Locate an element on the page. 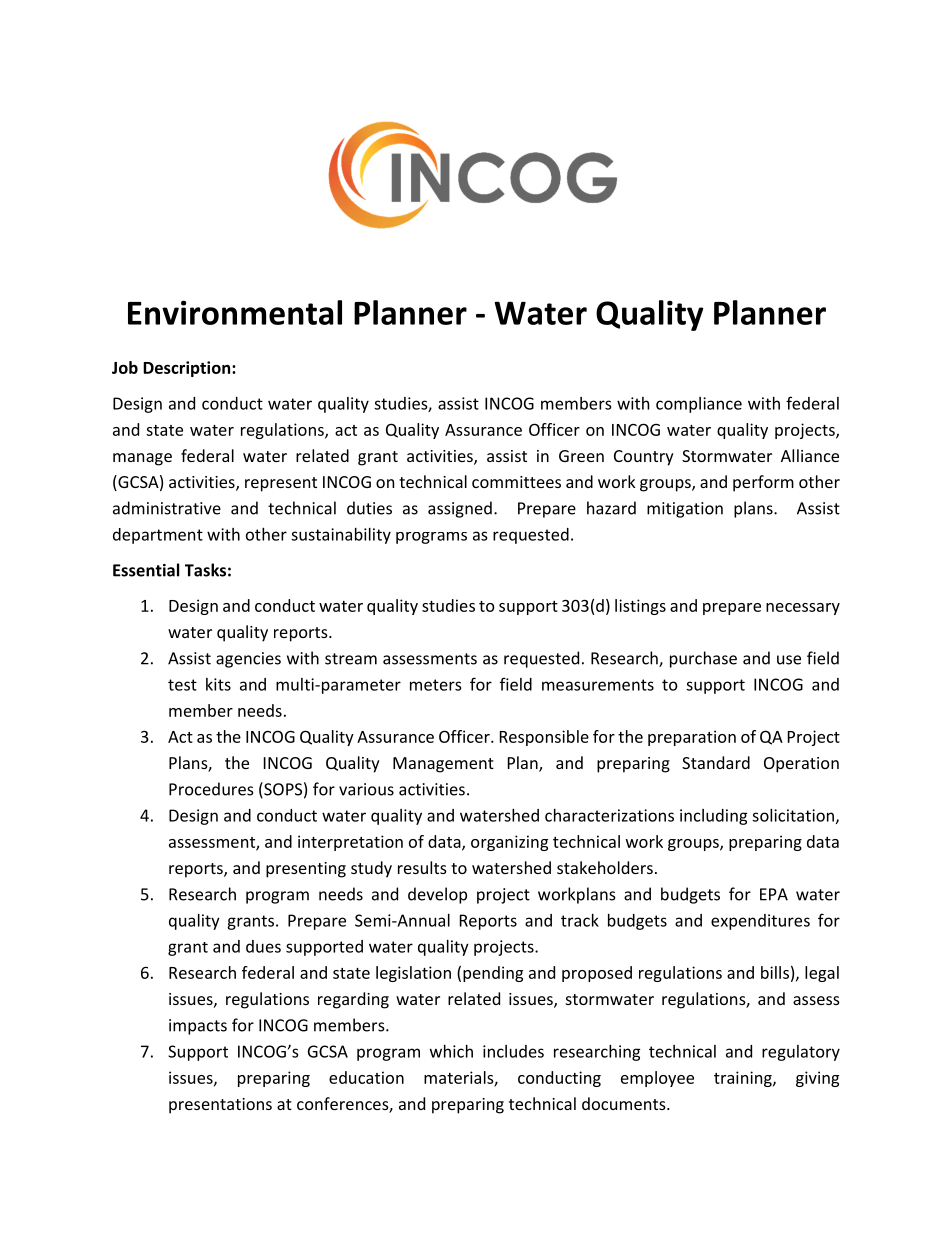 Image resolution: width=952 pixels, height=1233 pixels. presentations is located at coordinates (220, 1106).
